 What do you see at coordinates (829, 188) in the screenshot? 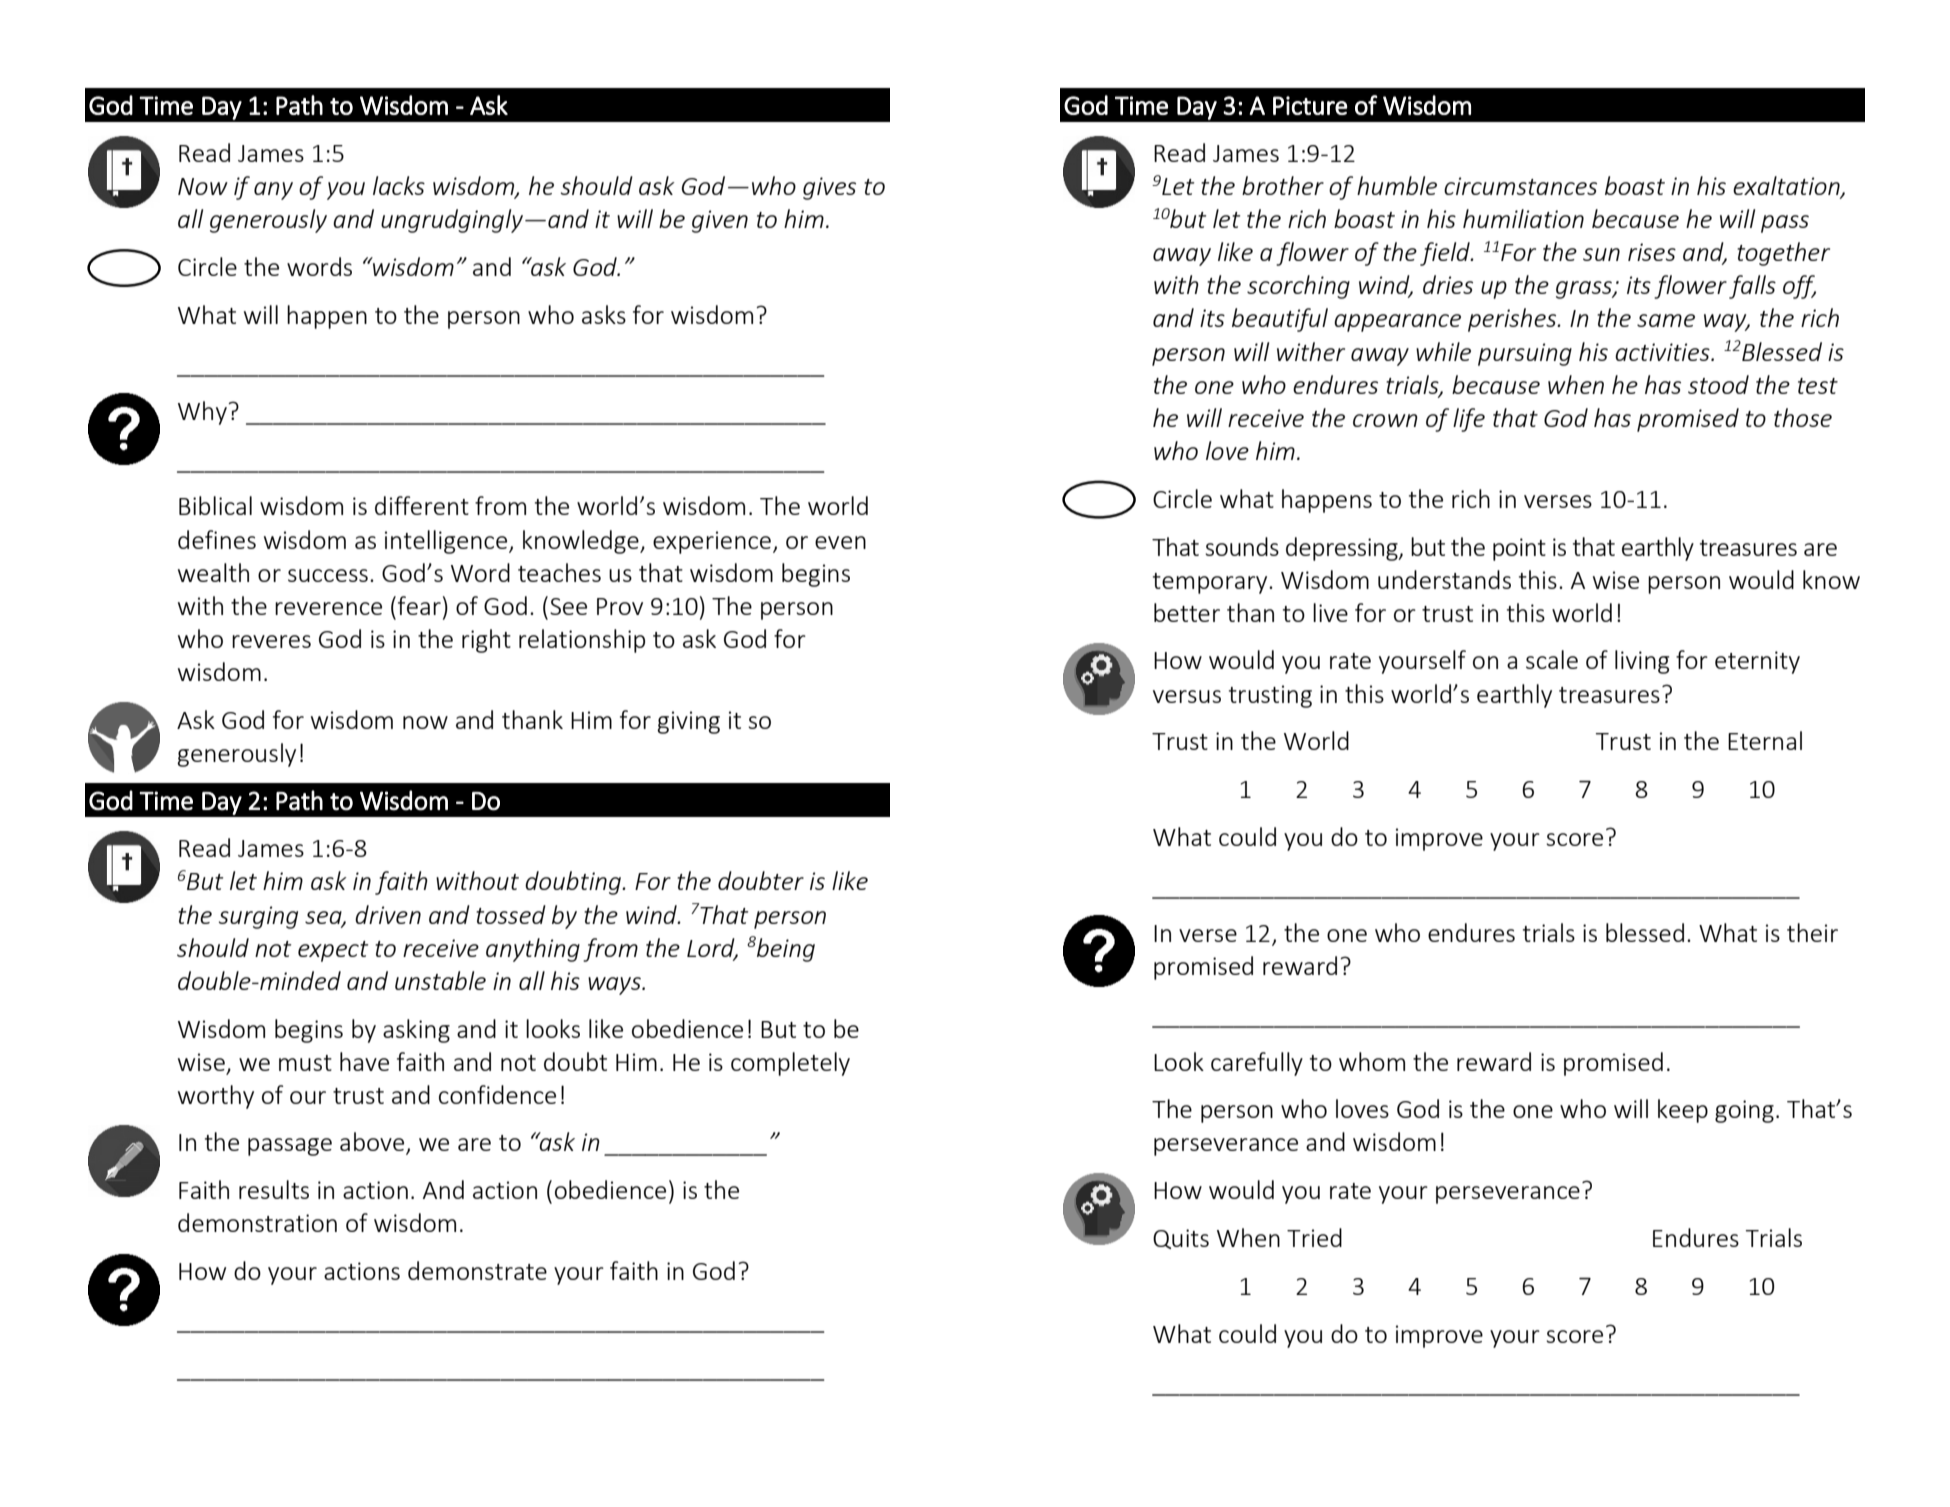
I see `gives` at bounding box center [829, 188].
